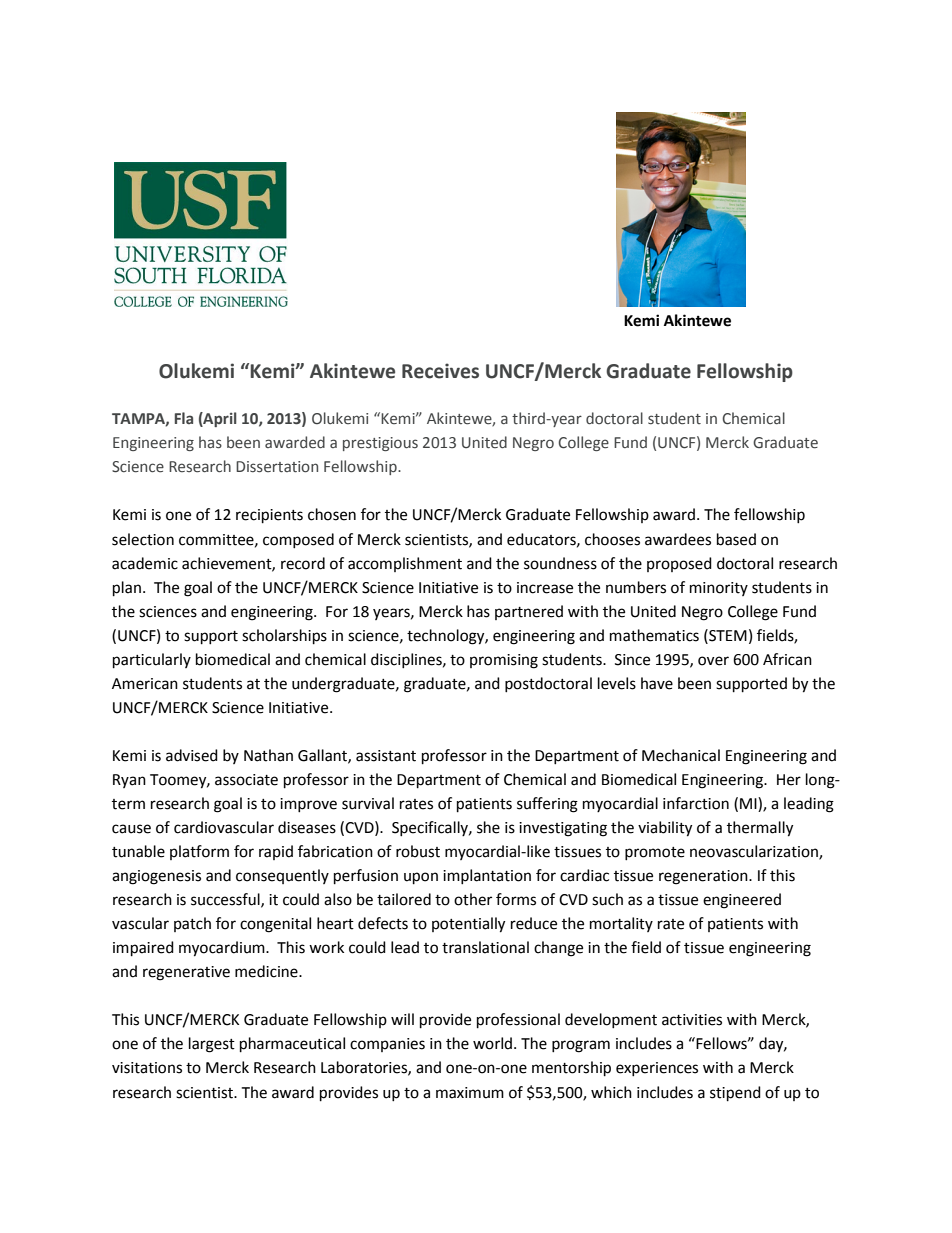 The width and height of the image is (952, 1233). I want to click on stipend, so click(735, 1094).
